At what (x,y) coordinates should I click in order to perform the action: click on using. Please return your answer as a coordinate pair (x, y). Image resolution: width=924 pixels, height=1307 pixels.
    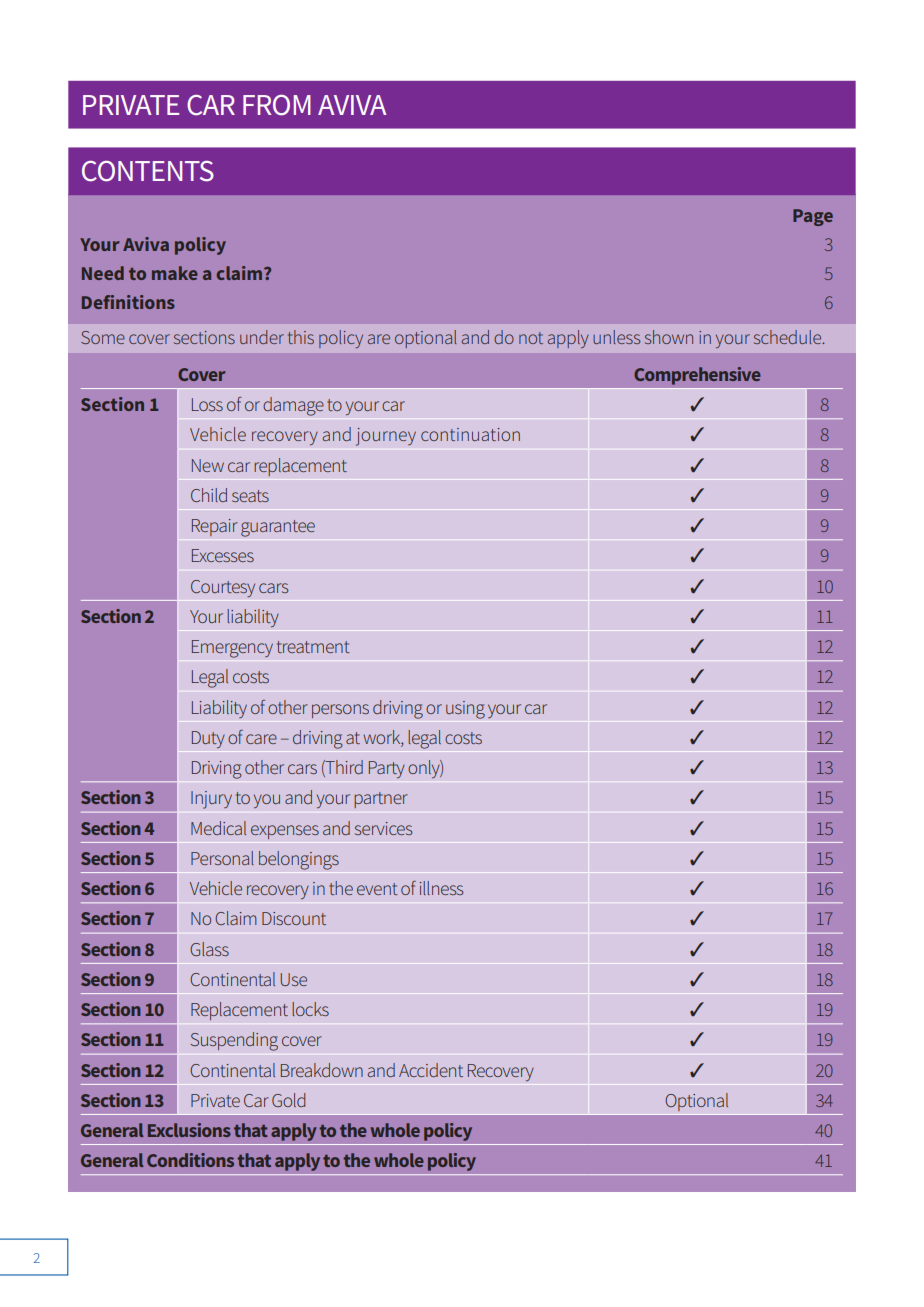
    Looking at the image, I should click on (465, 710).
